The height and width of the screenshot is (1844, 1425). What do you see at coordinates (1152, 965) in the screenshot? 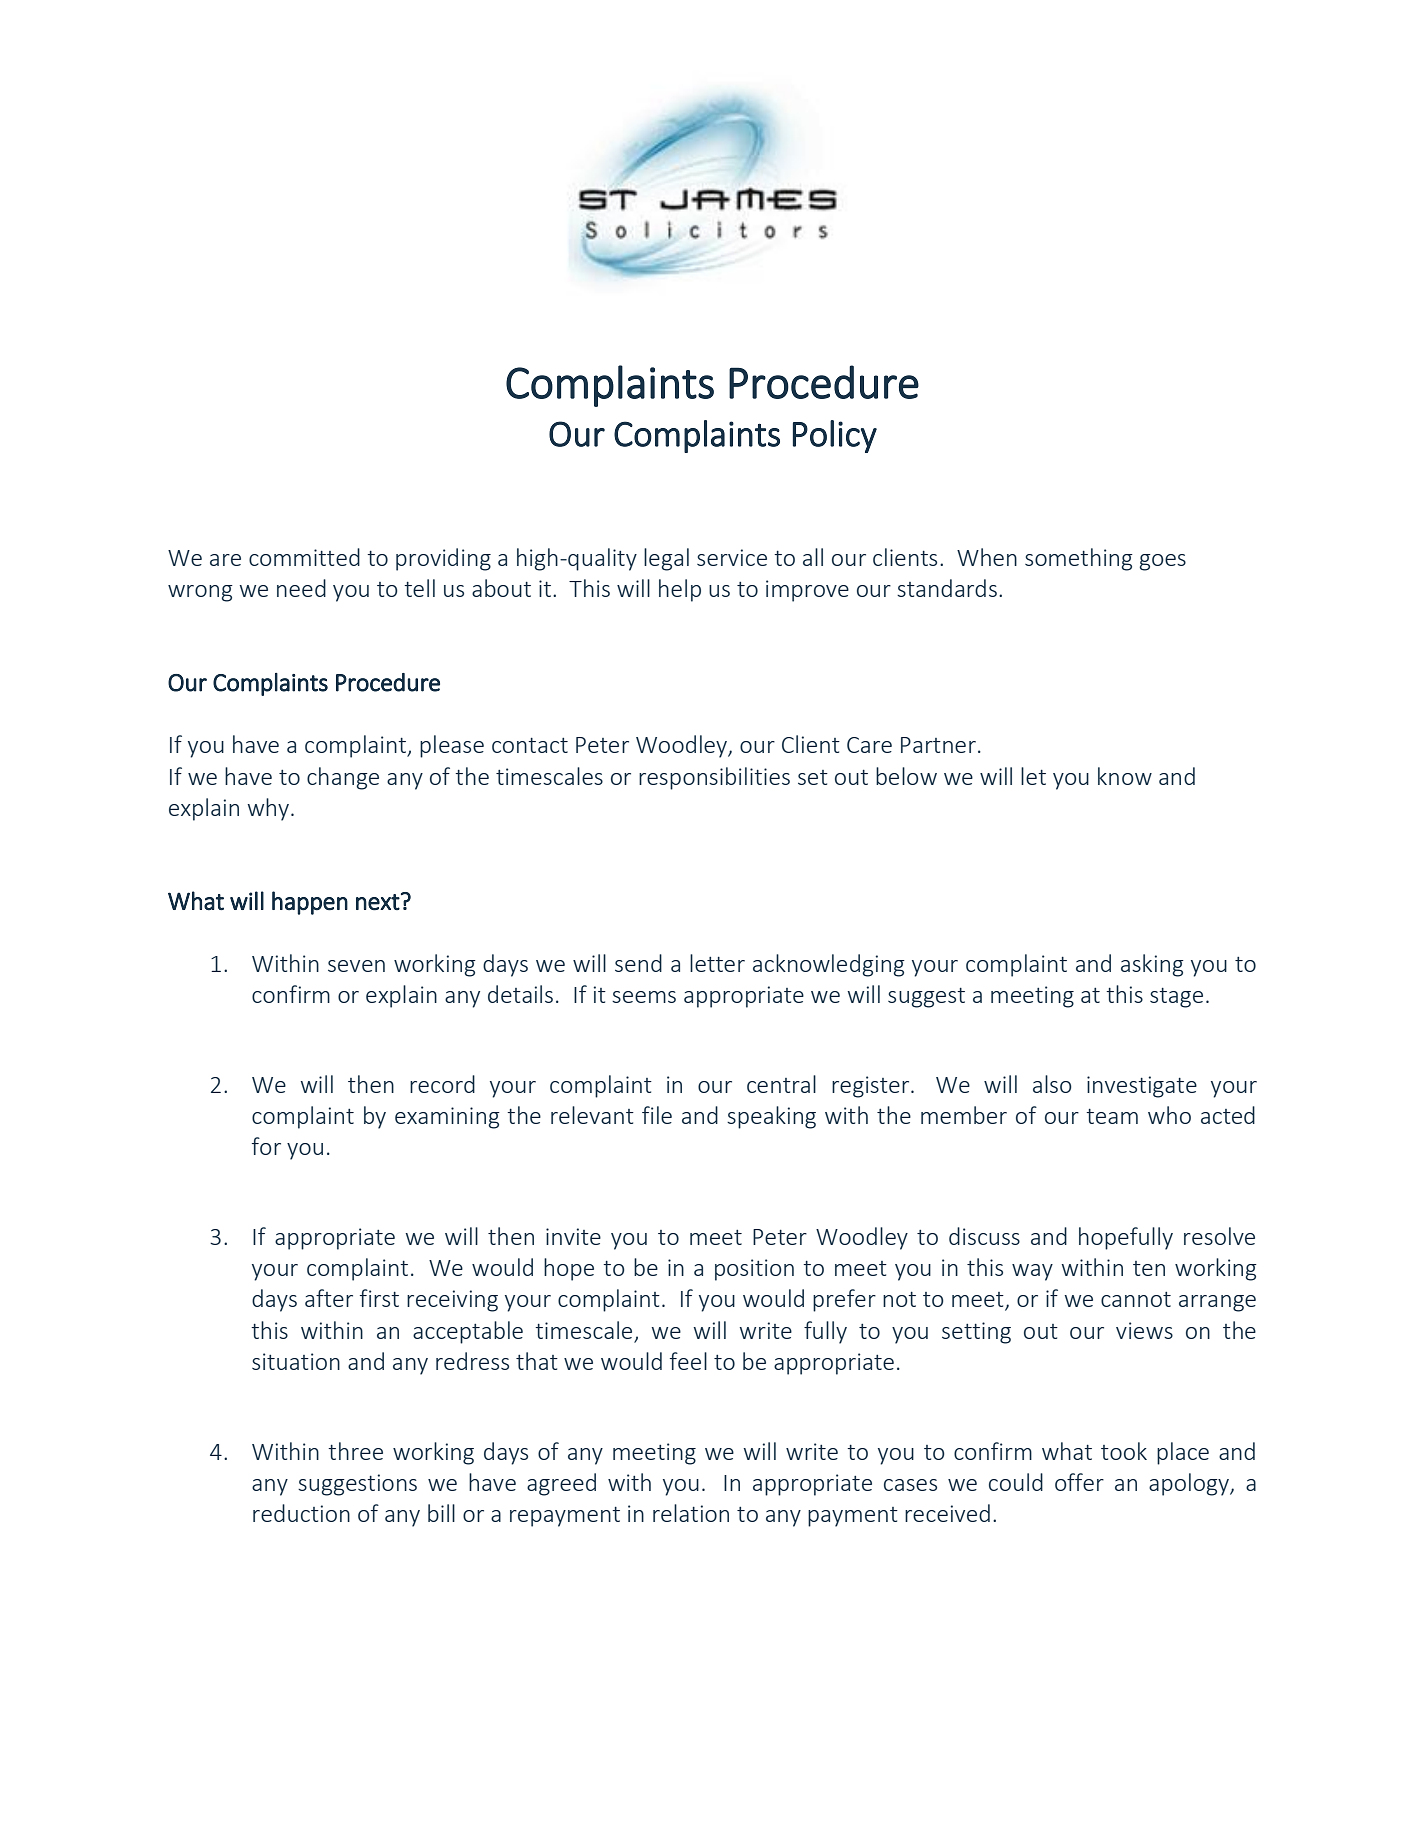
I see `asking` at bounding box center [1152, 965].
